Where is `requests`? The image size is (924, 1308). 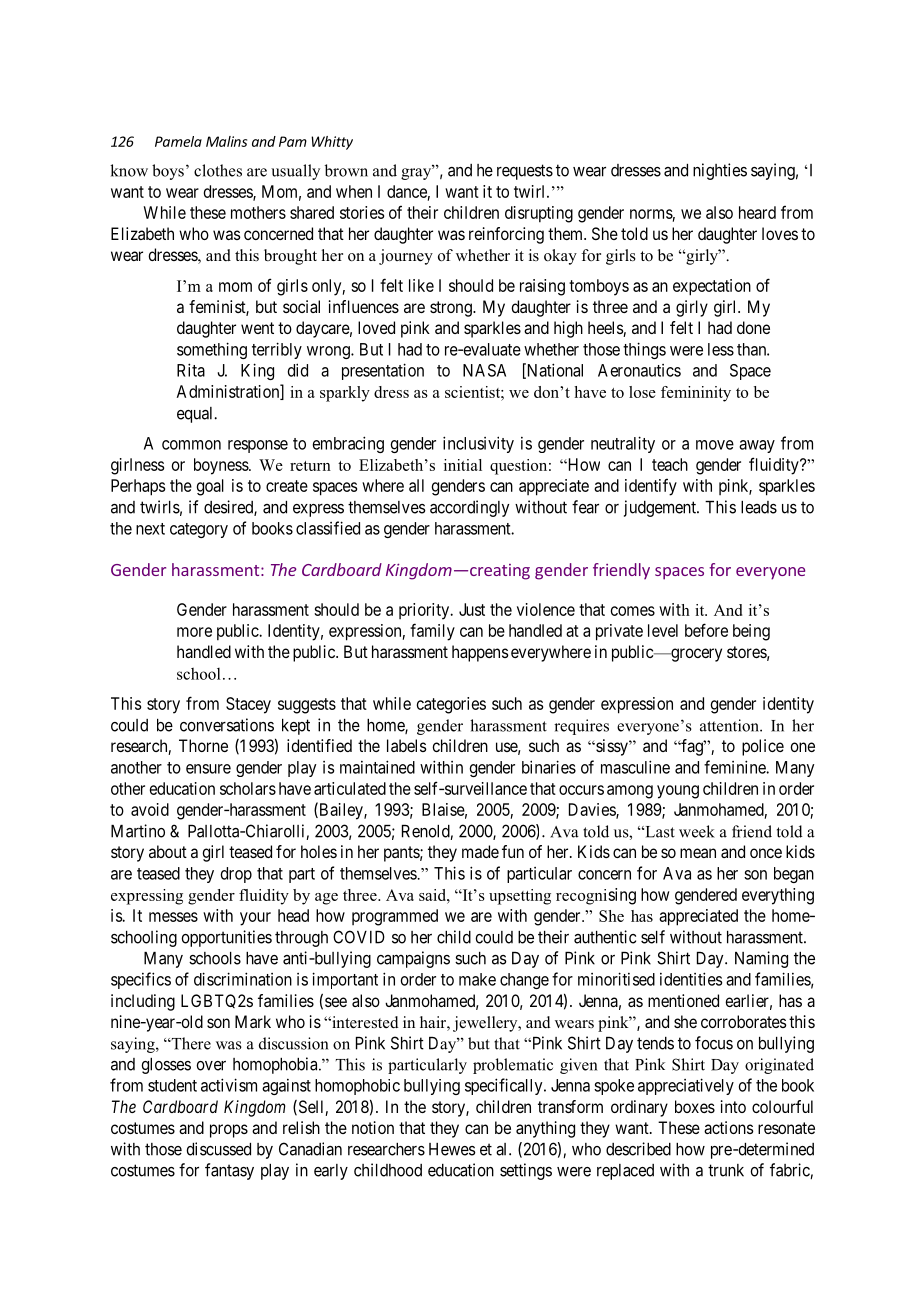
requests is located at coordinates (525, 172).
